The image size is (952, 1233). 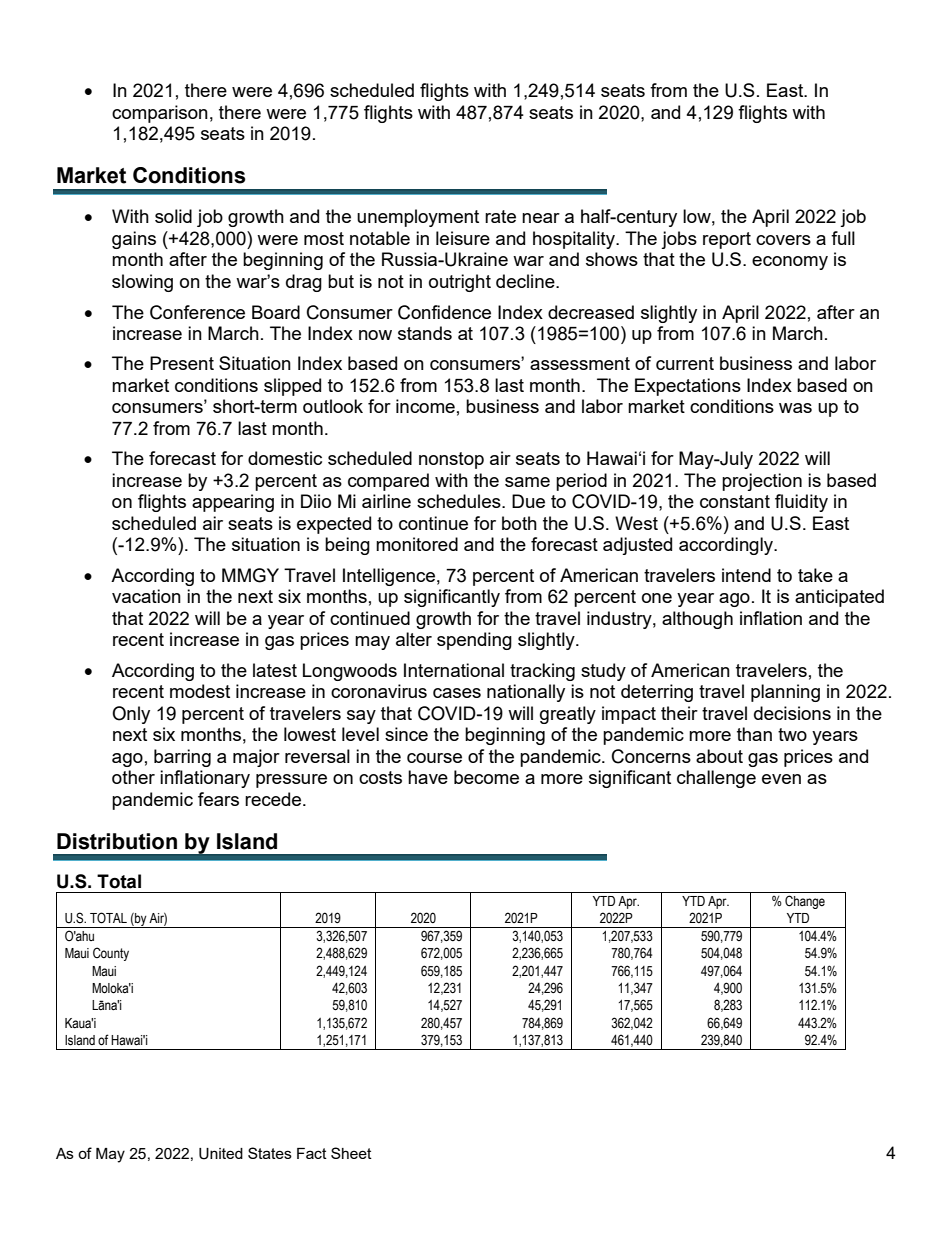 I want to click on covers, so click(x=783, y=240).
